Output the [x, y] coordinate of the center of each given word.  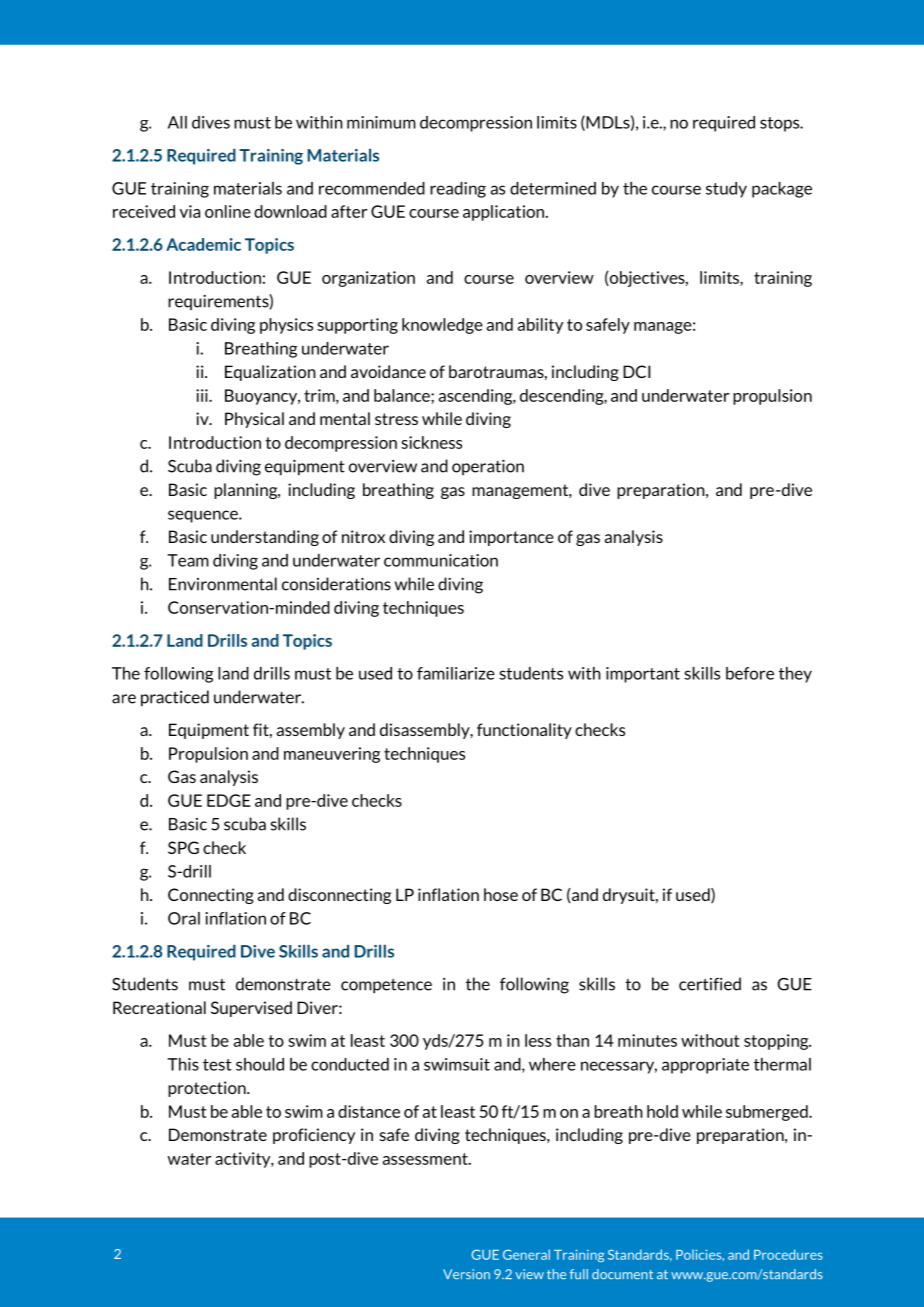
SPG [183, 847]
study [726, 190]
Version [466, 1274]
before [750, 673]
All [177, 122]
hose [501, 894]
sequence [204, 516]
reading [458, 190]
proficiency [314, 1136]
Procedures [788, 1254]
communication [441, 560]
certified [710, 984]
